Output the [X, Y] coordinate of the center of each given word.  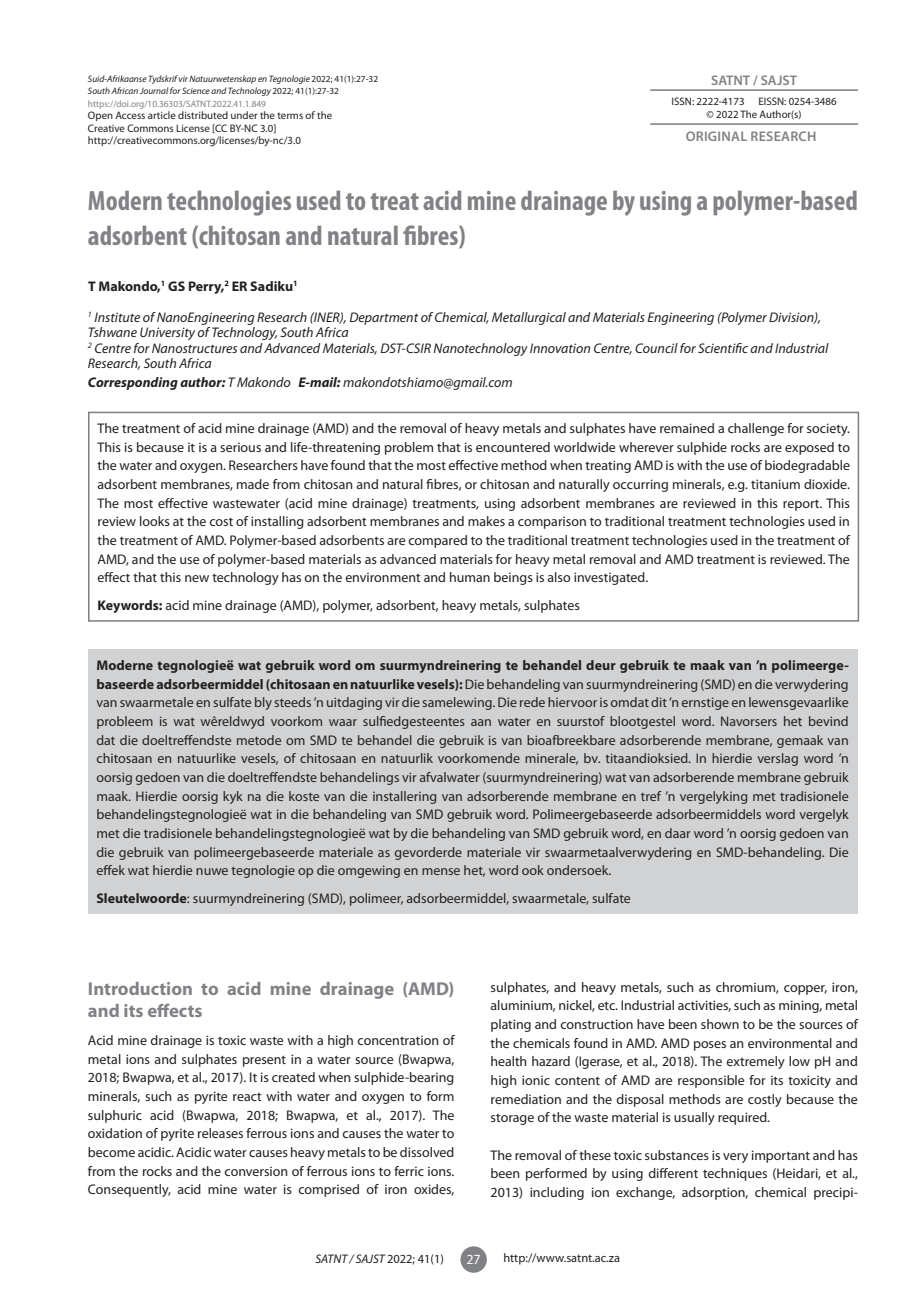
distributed [203, 115]
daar [678, 833]
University [167, 333]
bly [263, 703]
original [716, 136]
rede [532, 702]
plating [511, 1025]
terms [290, 115]
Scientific [723, 348]
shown [720, 1024]
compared [437, 541]
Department [384, 318]
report [802, 505]
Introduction [140, 988]
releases [220, 1133]
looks [155, 521]
